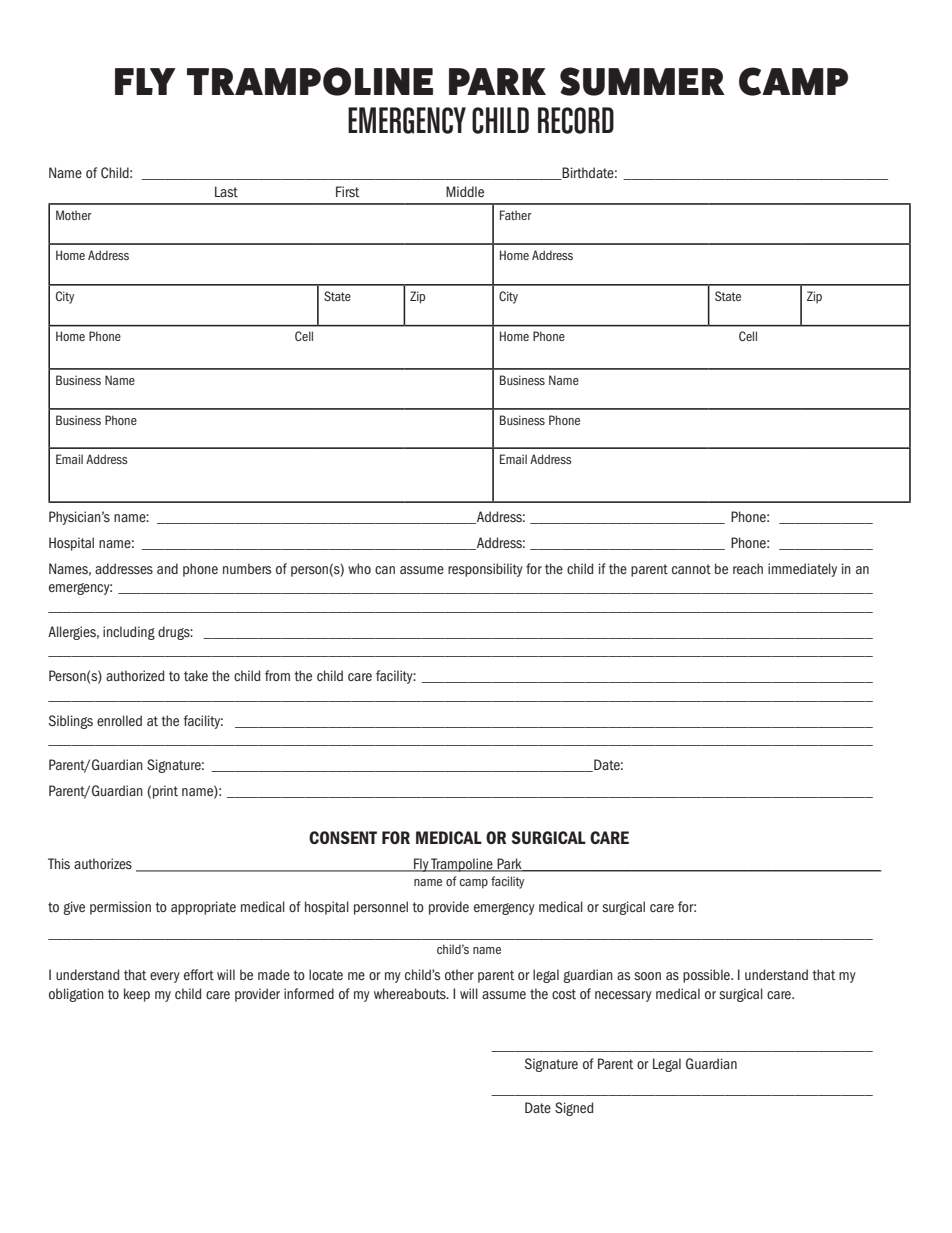 This page has height=1233, width=952. What do you see at coordinates (574, 1109) in the page?
I see `Signed` at bounding box center [574, 1109].
